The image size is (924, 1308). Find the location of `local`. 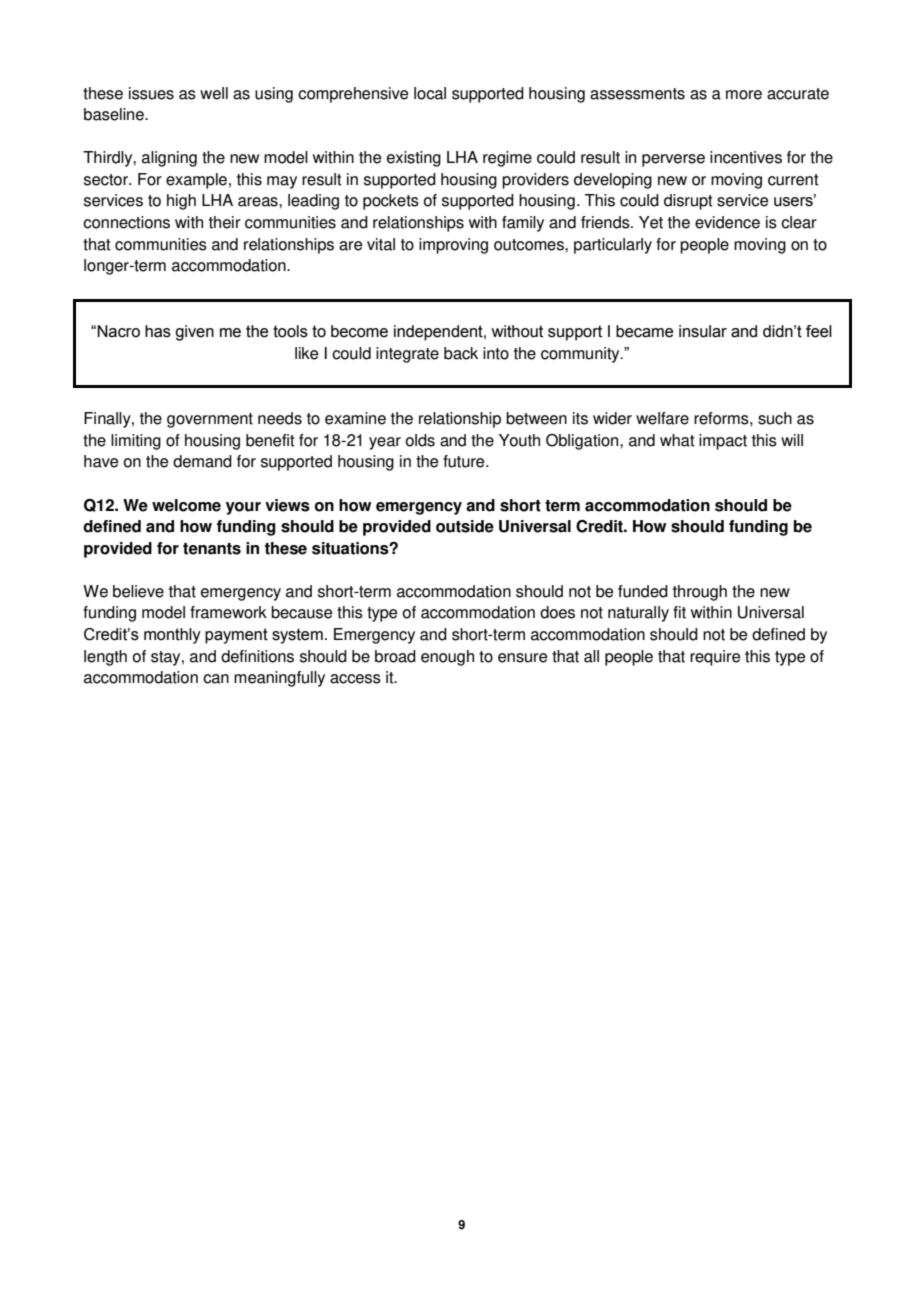

local is located at coordinates (430, 93).
